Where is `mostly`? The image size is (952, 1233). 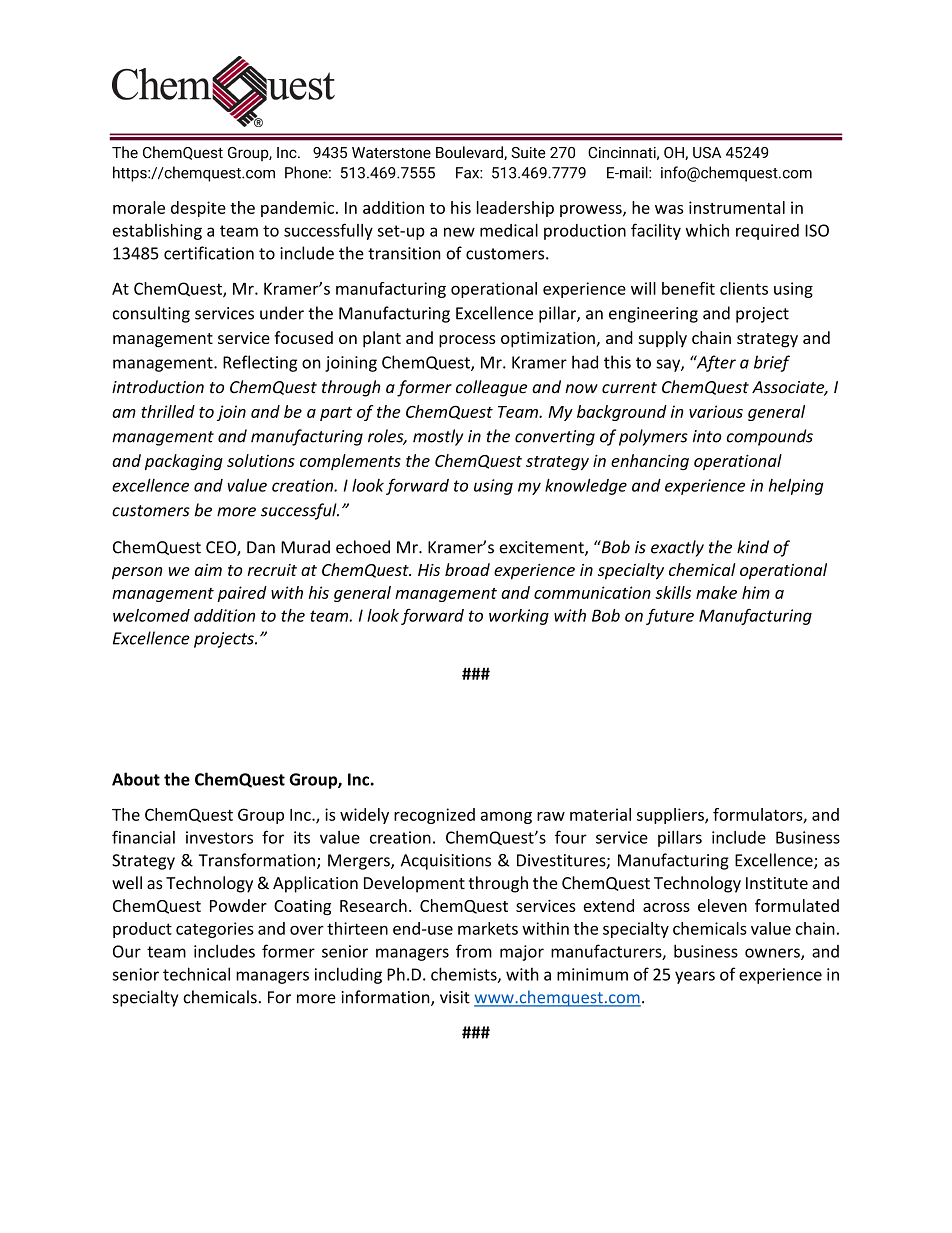 mostly is located at coordinates (438, 437).
